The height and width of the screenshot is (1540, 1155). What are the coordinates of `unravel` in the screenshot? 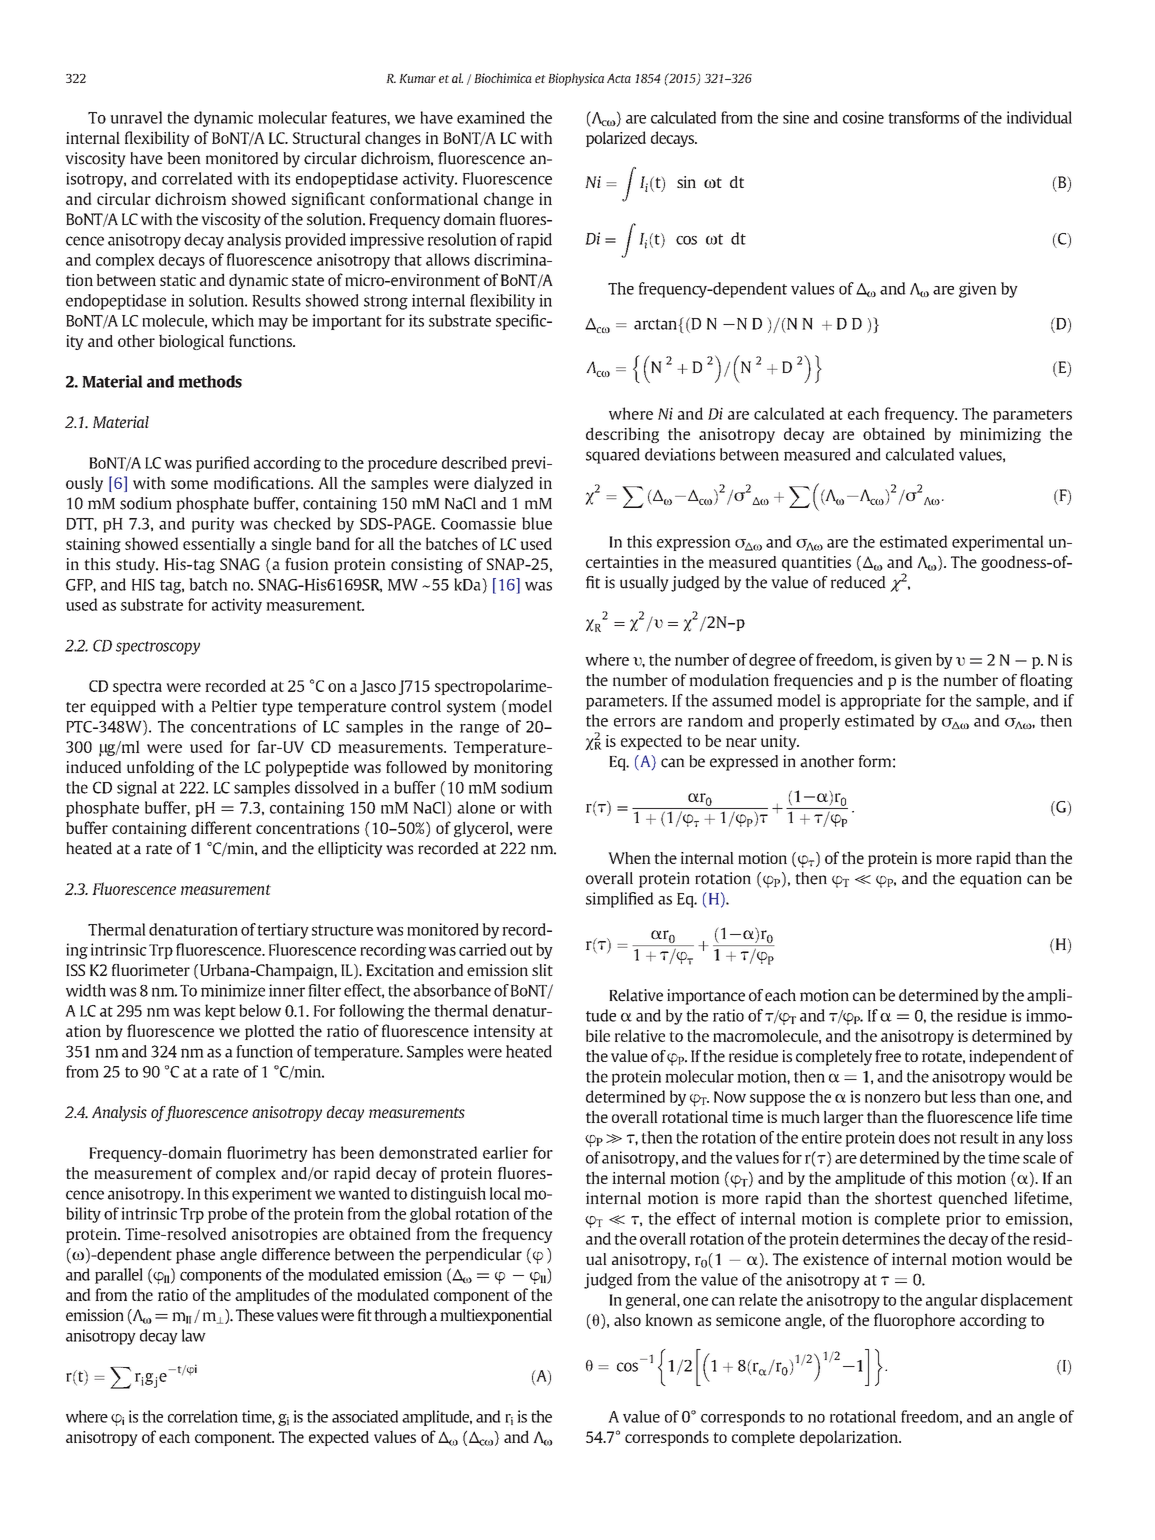 It's located at (136, 117).
